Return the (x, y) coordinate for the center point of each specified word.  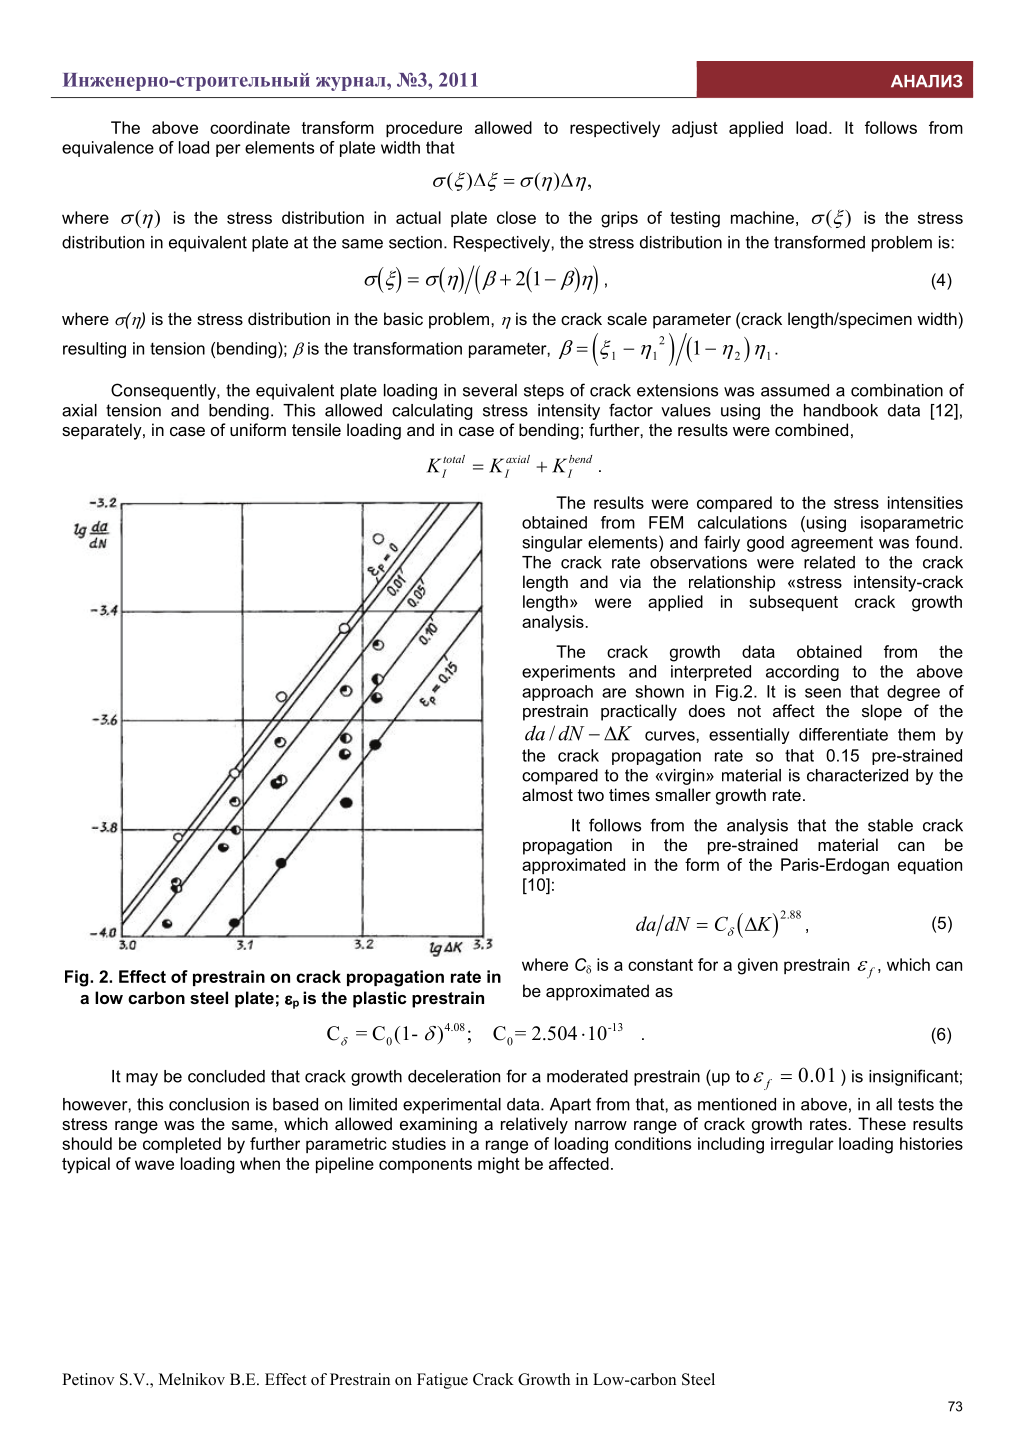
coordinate (250, 127)
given (758, 966)
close (516, 217)
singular (553, 544)
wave (154, 1165)
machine (762, 217)
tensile (316, 429)
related (829, 562)
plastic (380, 999)
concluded (226, 1076)
